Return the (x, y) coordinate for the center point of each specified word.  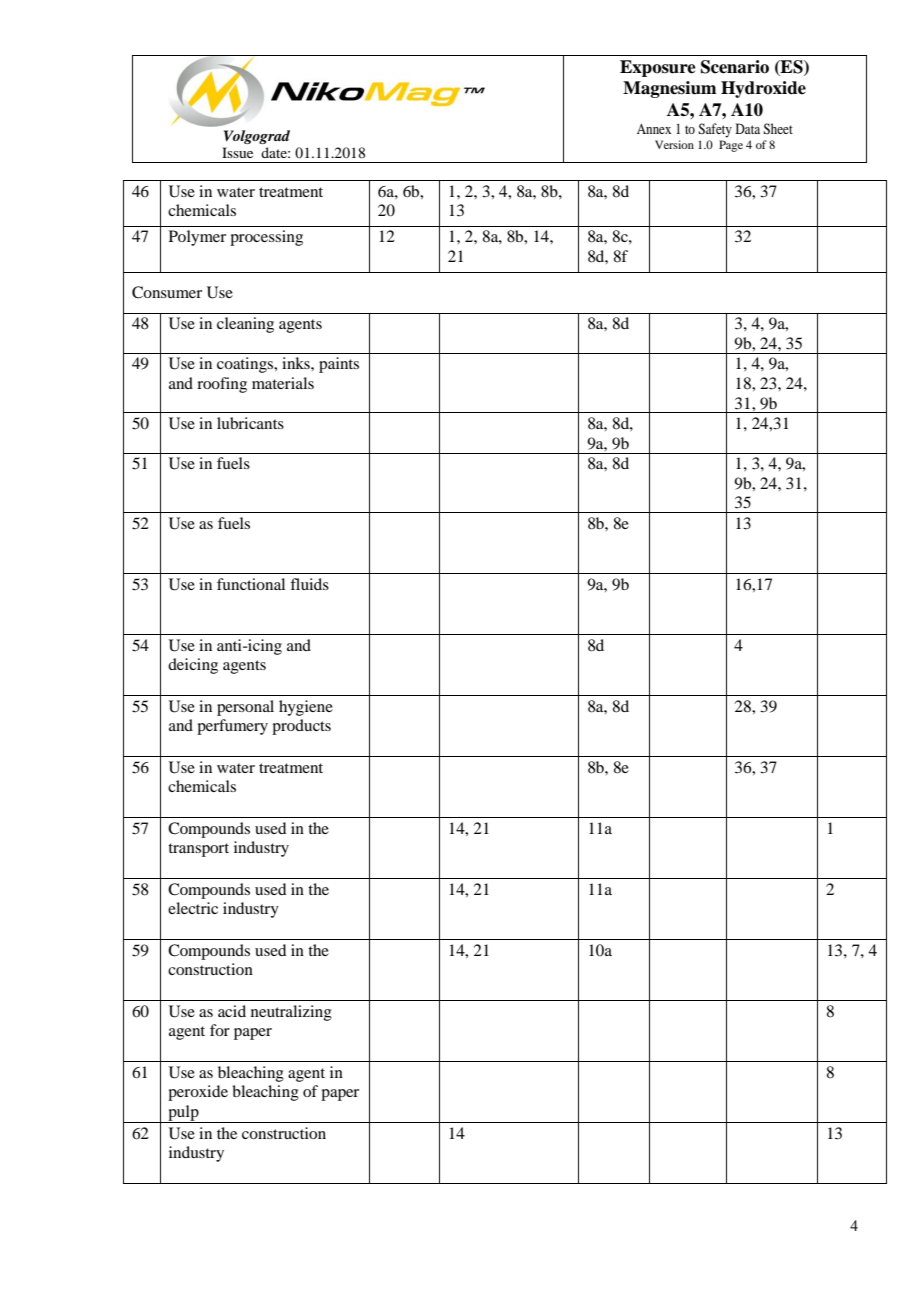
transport (198, 850)
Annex (654, 129)
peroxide (198, 1093)
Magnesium (669, 89)
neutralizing (291, 1013)
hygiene (306, 708)
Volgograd (257, 137)
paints (339, 365)
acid (232, 1011)
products (301, 727)
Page (731, 146)
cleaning (245, 325)
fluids (309, 584)
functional (251, 584)
